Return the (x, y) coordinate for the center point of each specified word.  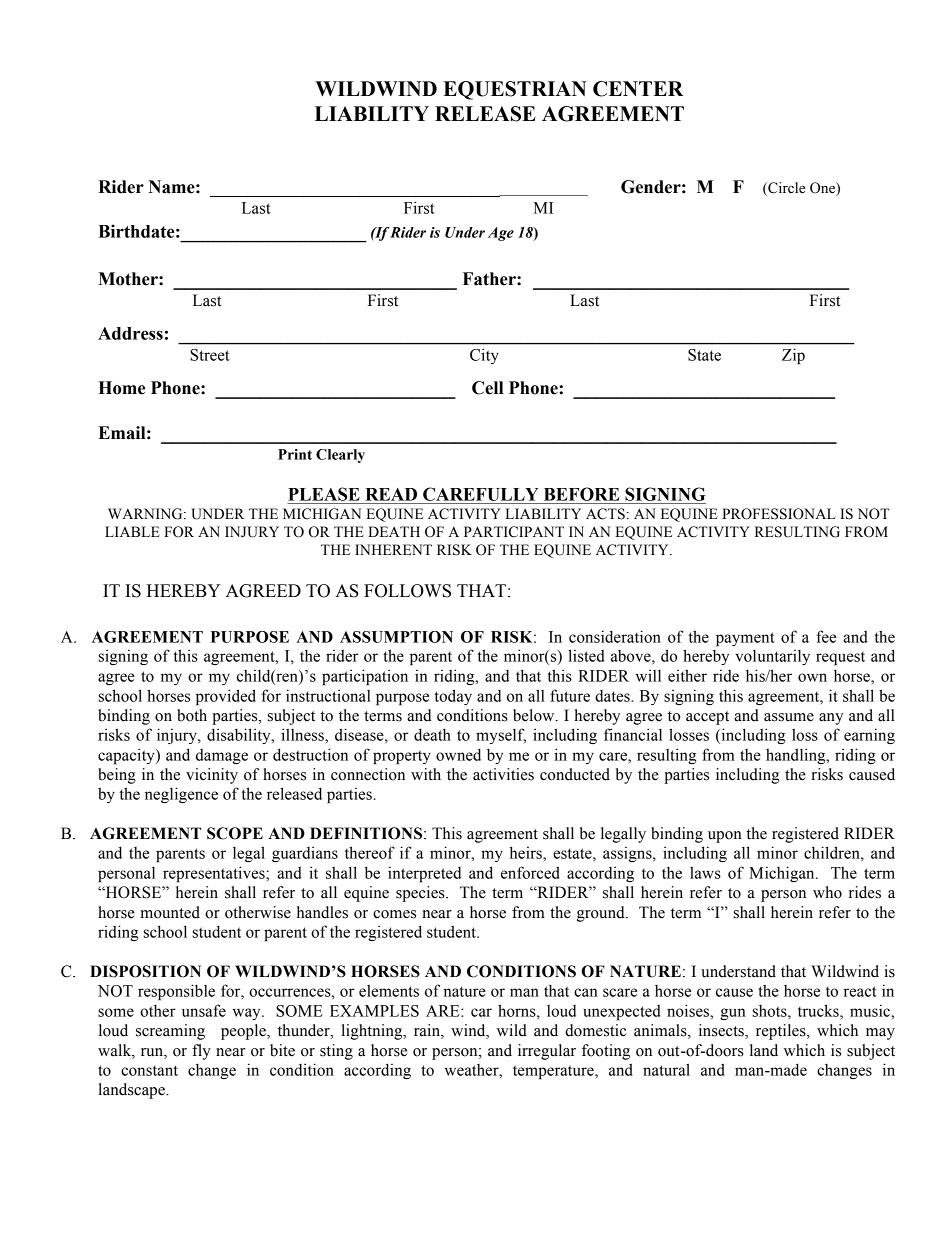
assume (789, 717)
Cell (487, 388)
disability (240, 736)
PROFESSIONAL (779, 514)
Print (295, 454)
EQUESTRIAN (514, 90)
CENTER (638, 89)
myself (501, 736)
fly (201, 1052)
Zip (793, 356)
